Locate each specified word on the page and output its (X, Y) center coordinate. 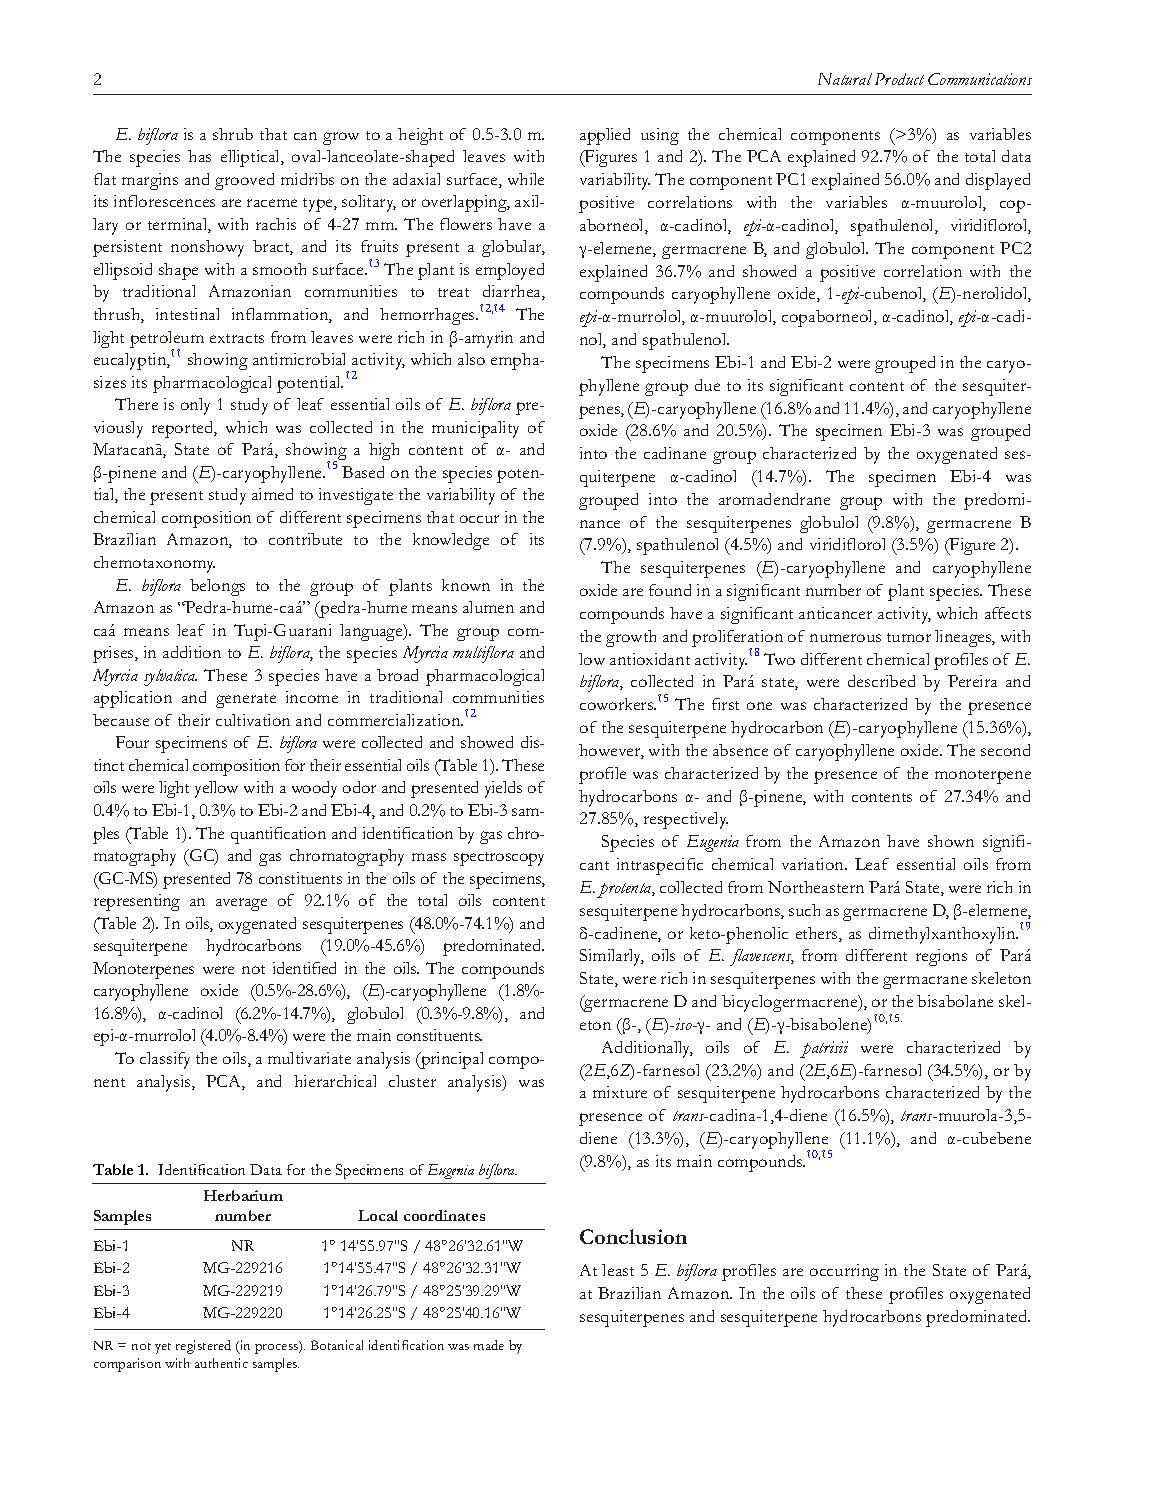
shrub (233, 134)
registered (203, 1347)
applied (605, 136)
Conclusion (633, 1236)
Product (899, 79)
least (618, 1270)
